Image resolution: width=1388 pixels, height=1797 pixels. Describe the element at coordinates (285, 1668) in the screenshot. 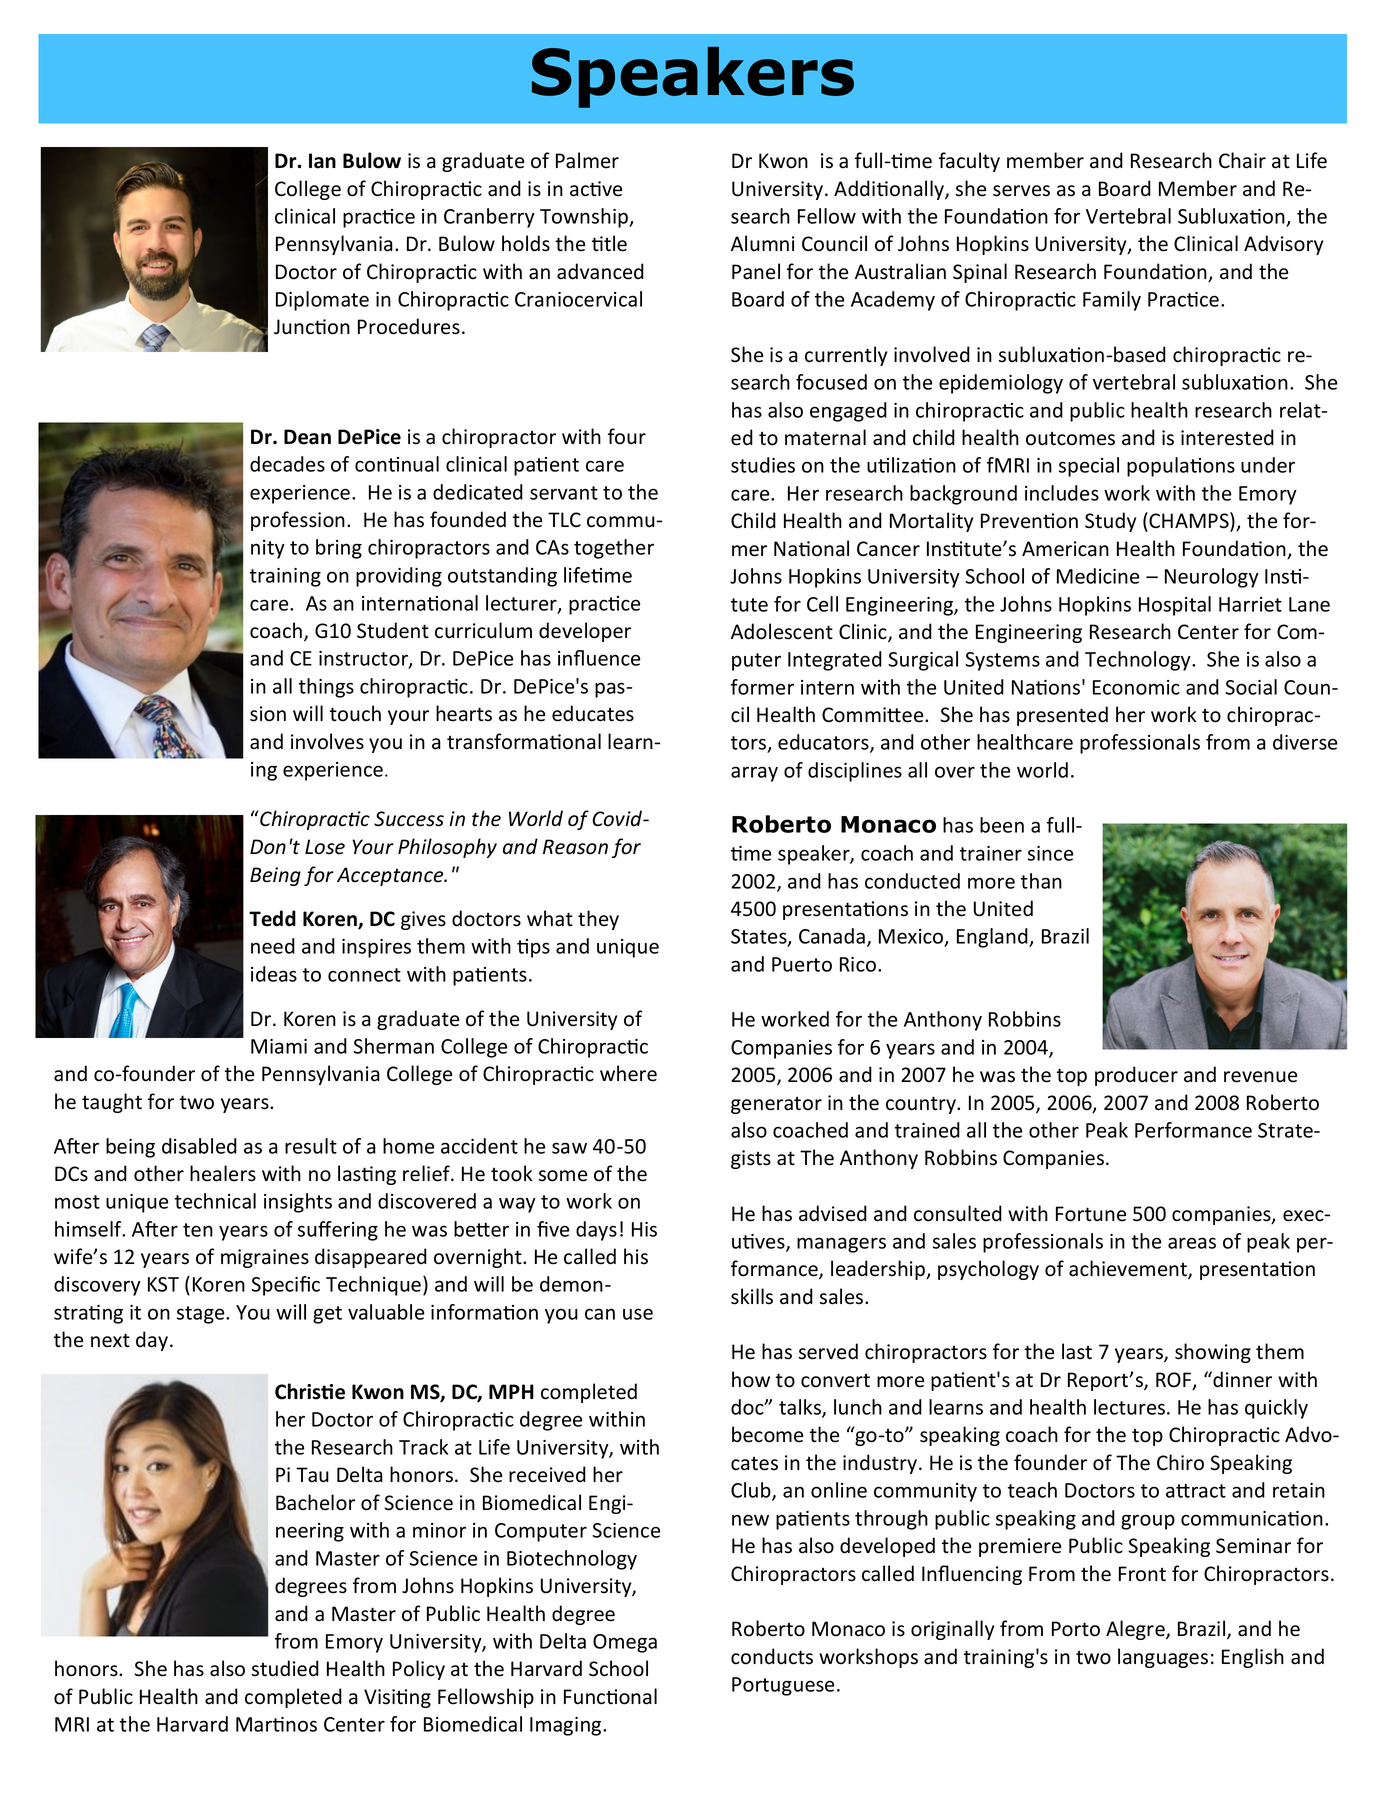

I see `studied` at that location.
